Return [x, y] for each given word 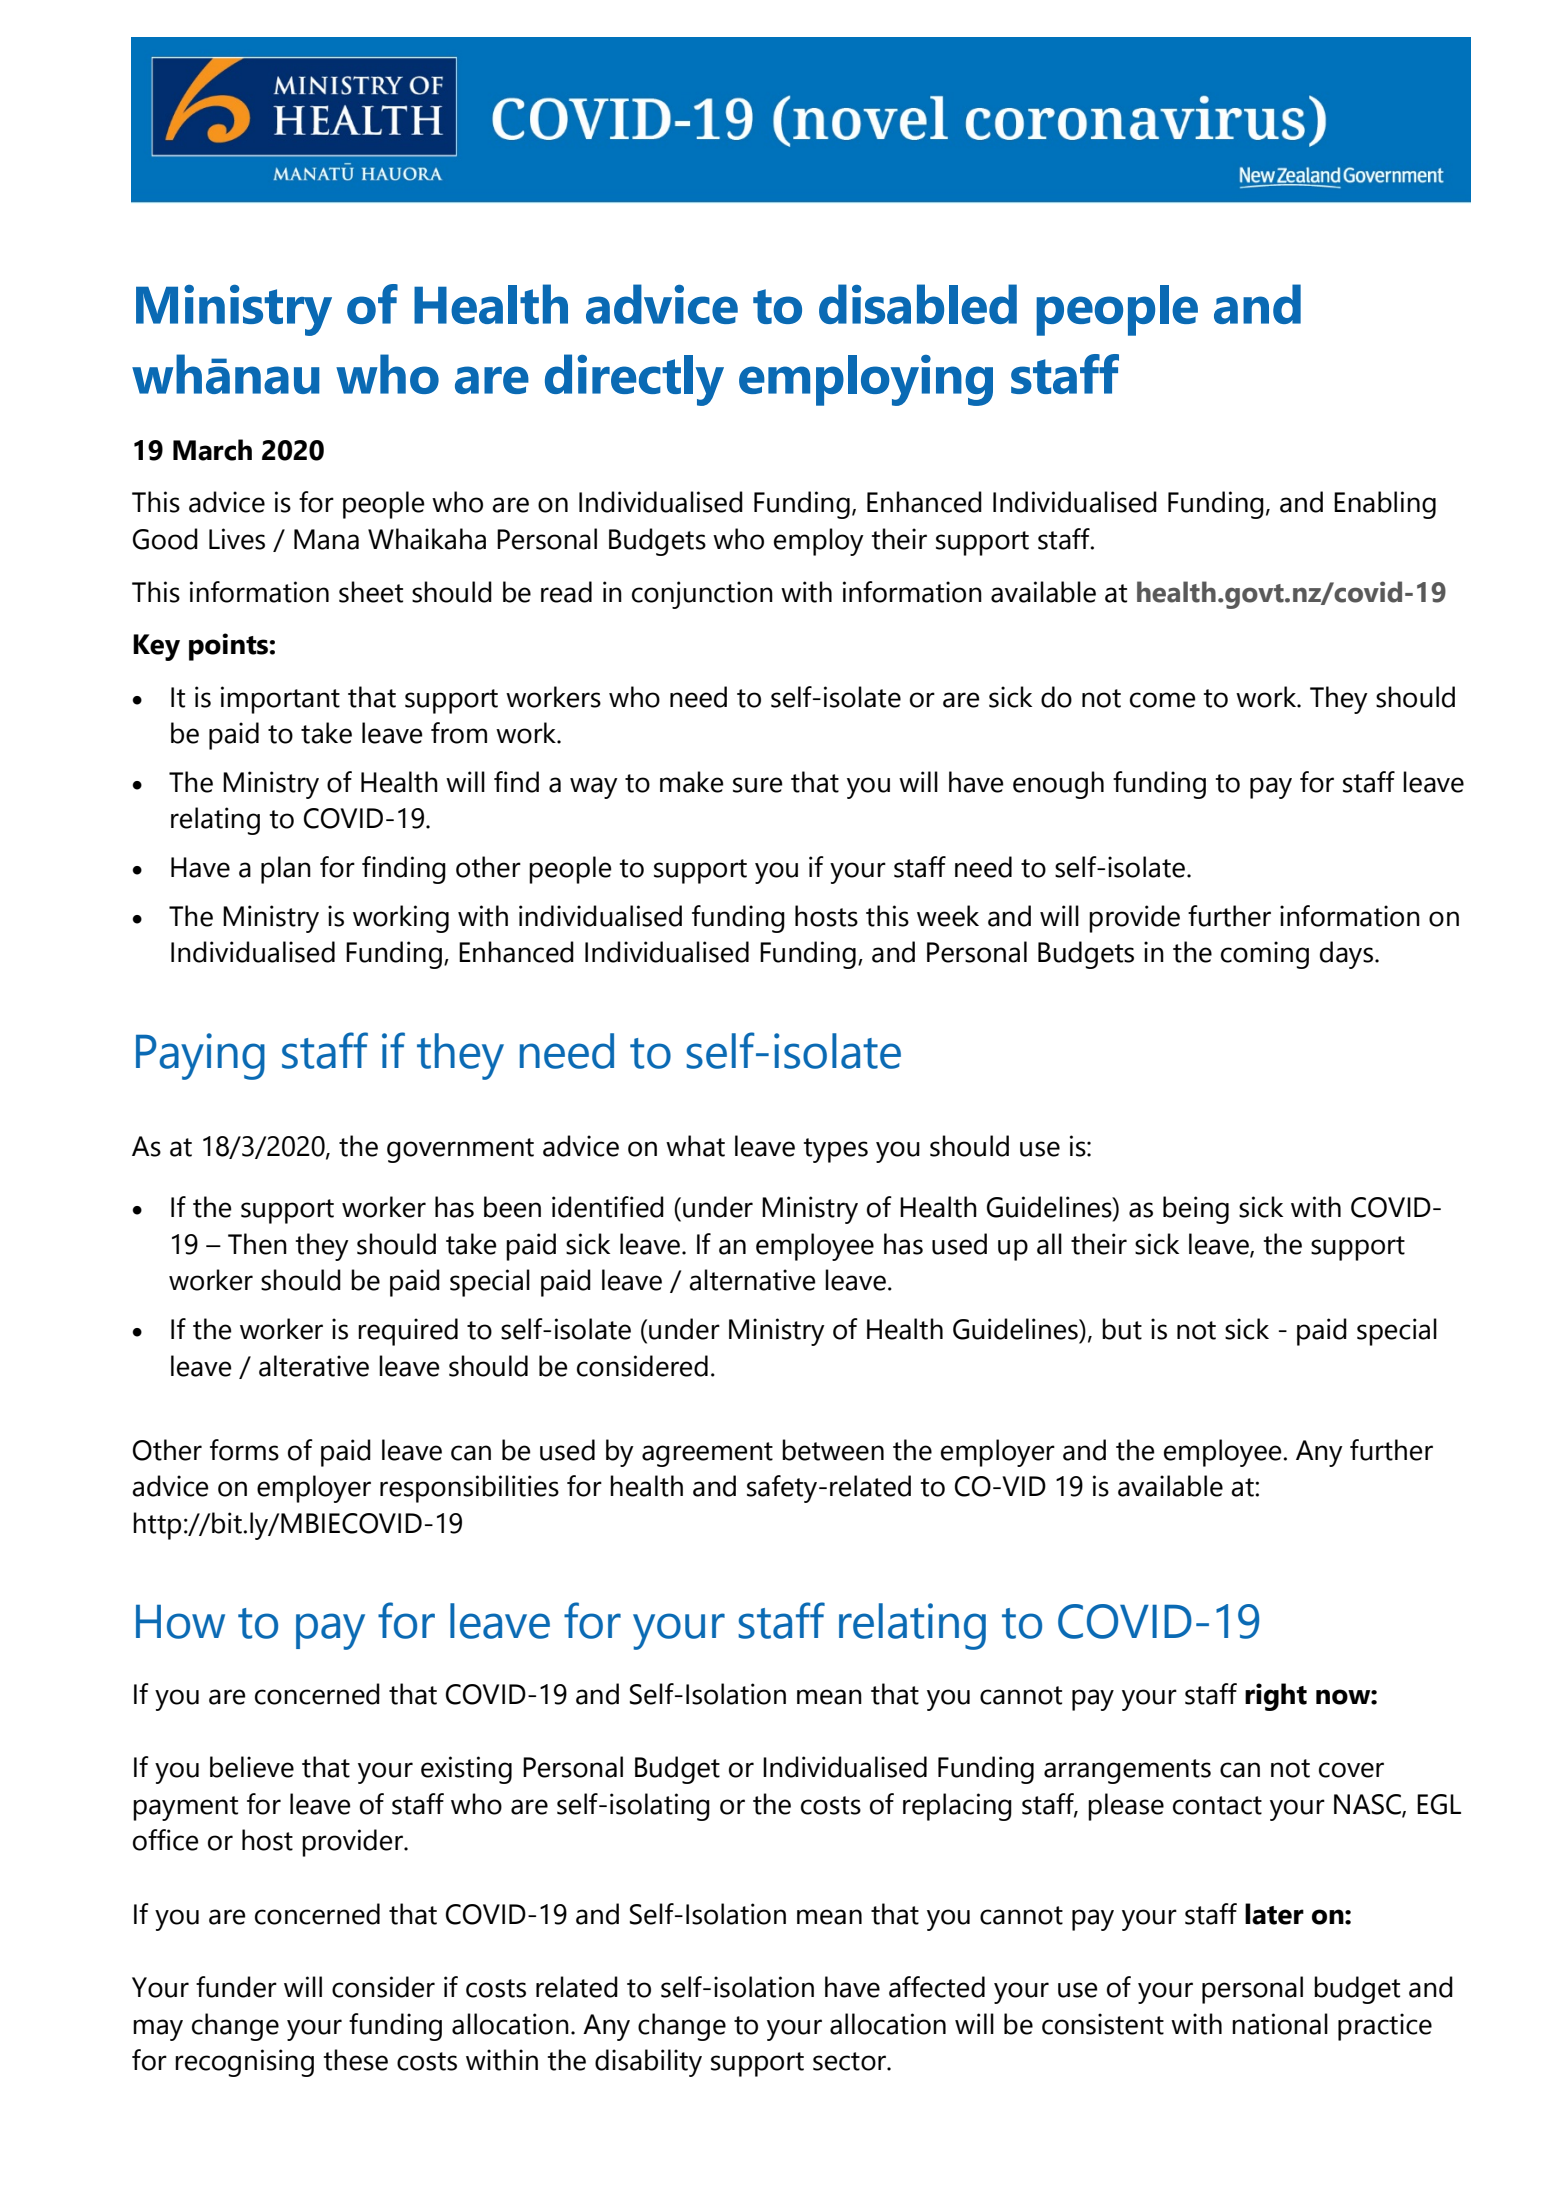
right [1276, 1697]
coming [1265, 955]
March [212, 450]
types [836, 1150]
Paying [200, 1056]
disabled [918, 304]
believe [252, 1767]
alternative [752, 1280]
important [280, 700]
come [1163, 700]
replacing [957, 1807]
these [356, 2060]
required [408, 1332]
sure [758, 785]
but [1122, 1329]
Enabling [1385, 505]
